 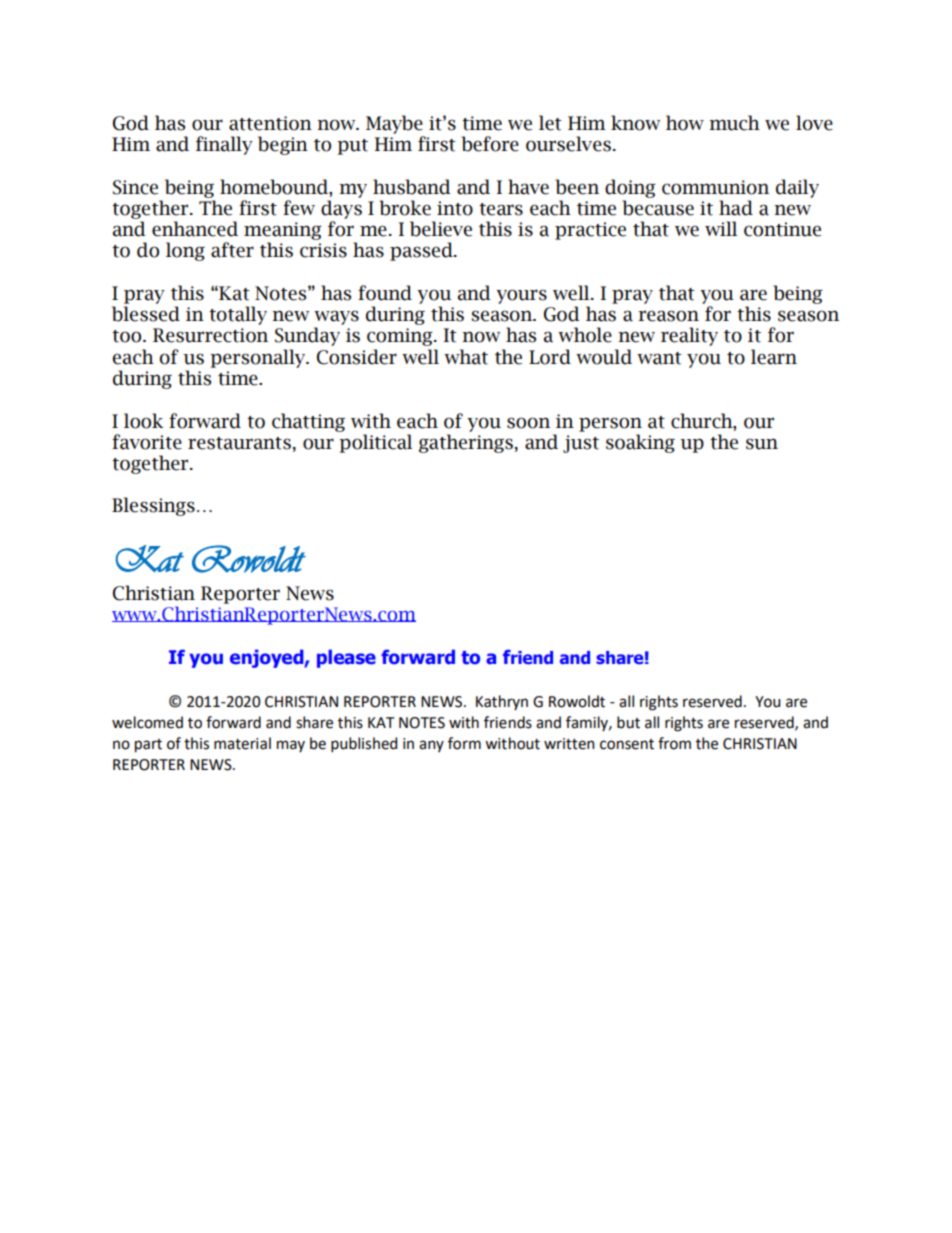 What do you see at coordinates (674, 743) in the screenshot?
I see `from` at bounding box center [674, 743].
